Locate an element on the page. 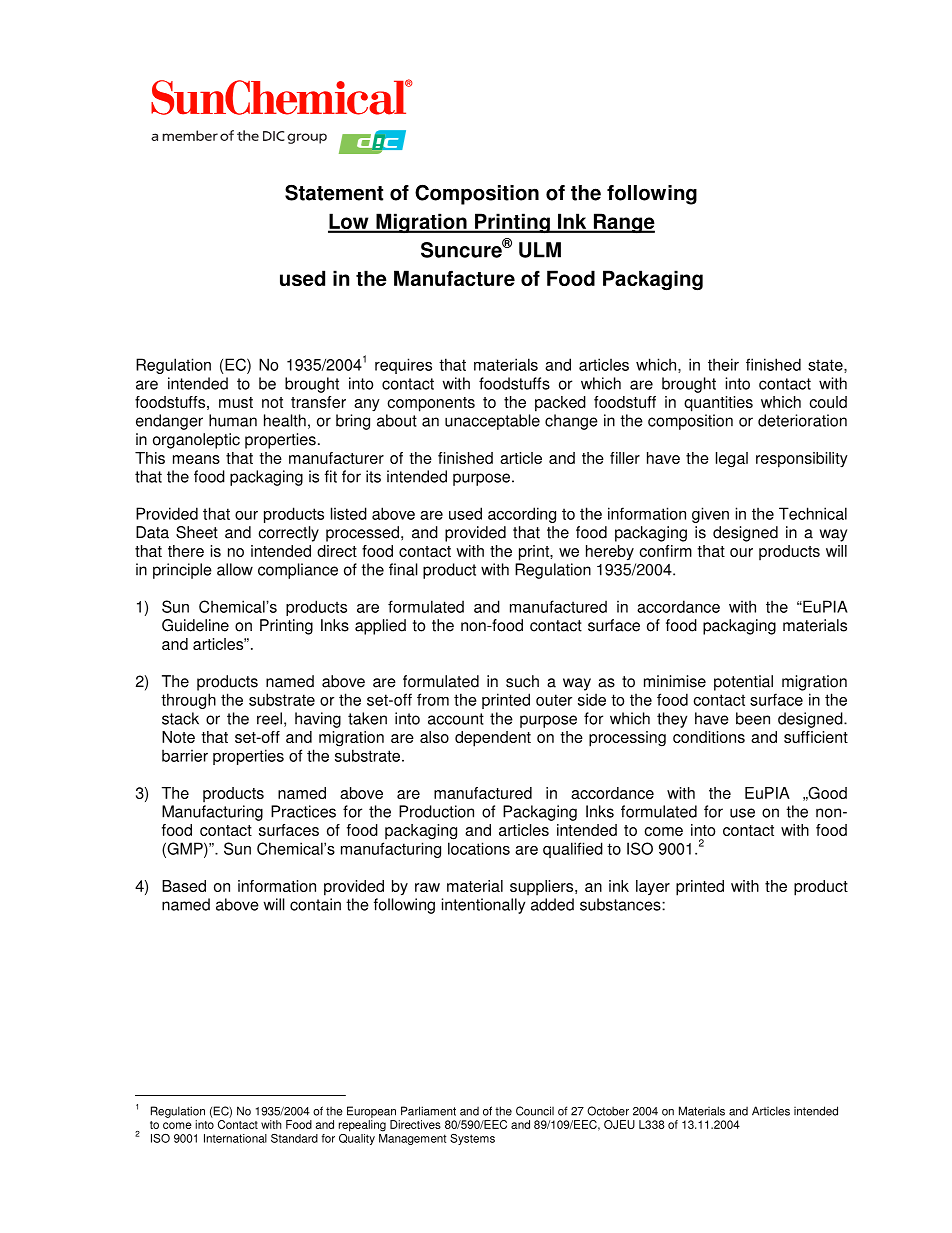 This page has width=952, height=1233. ULM is located at coordinates (540, 250).
